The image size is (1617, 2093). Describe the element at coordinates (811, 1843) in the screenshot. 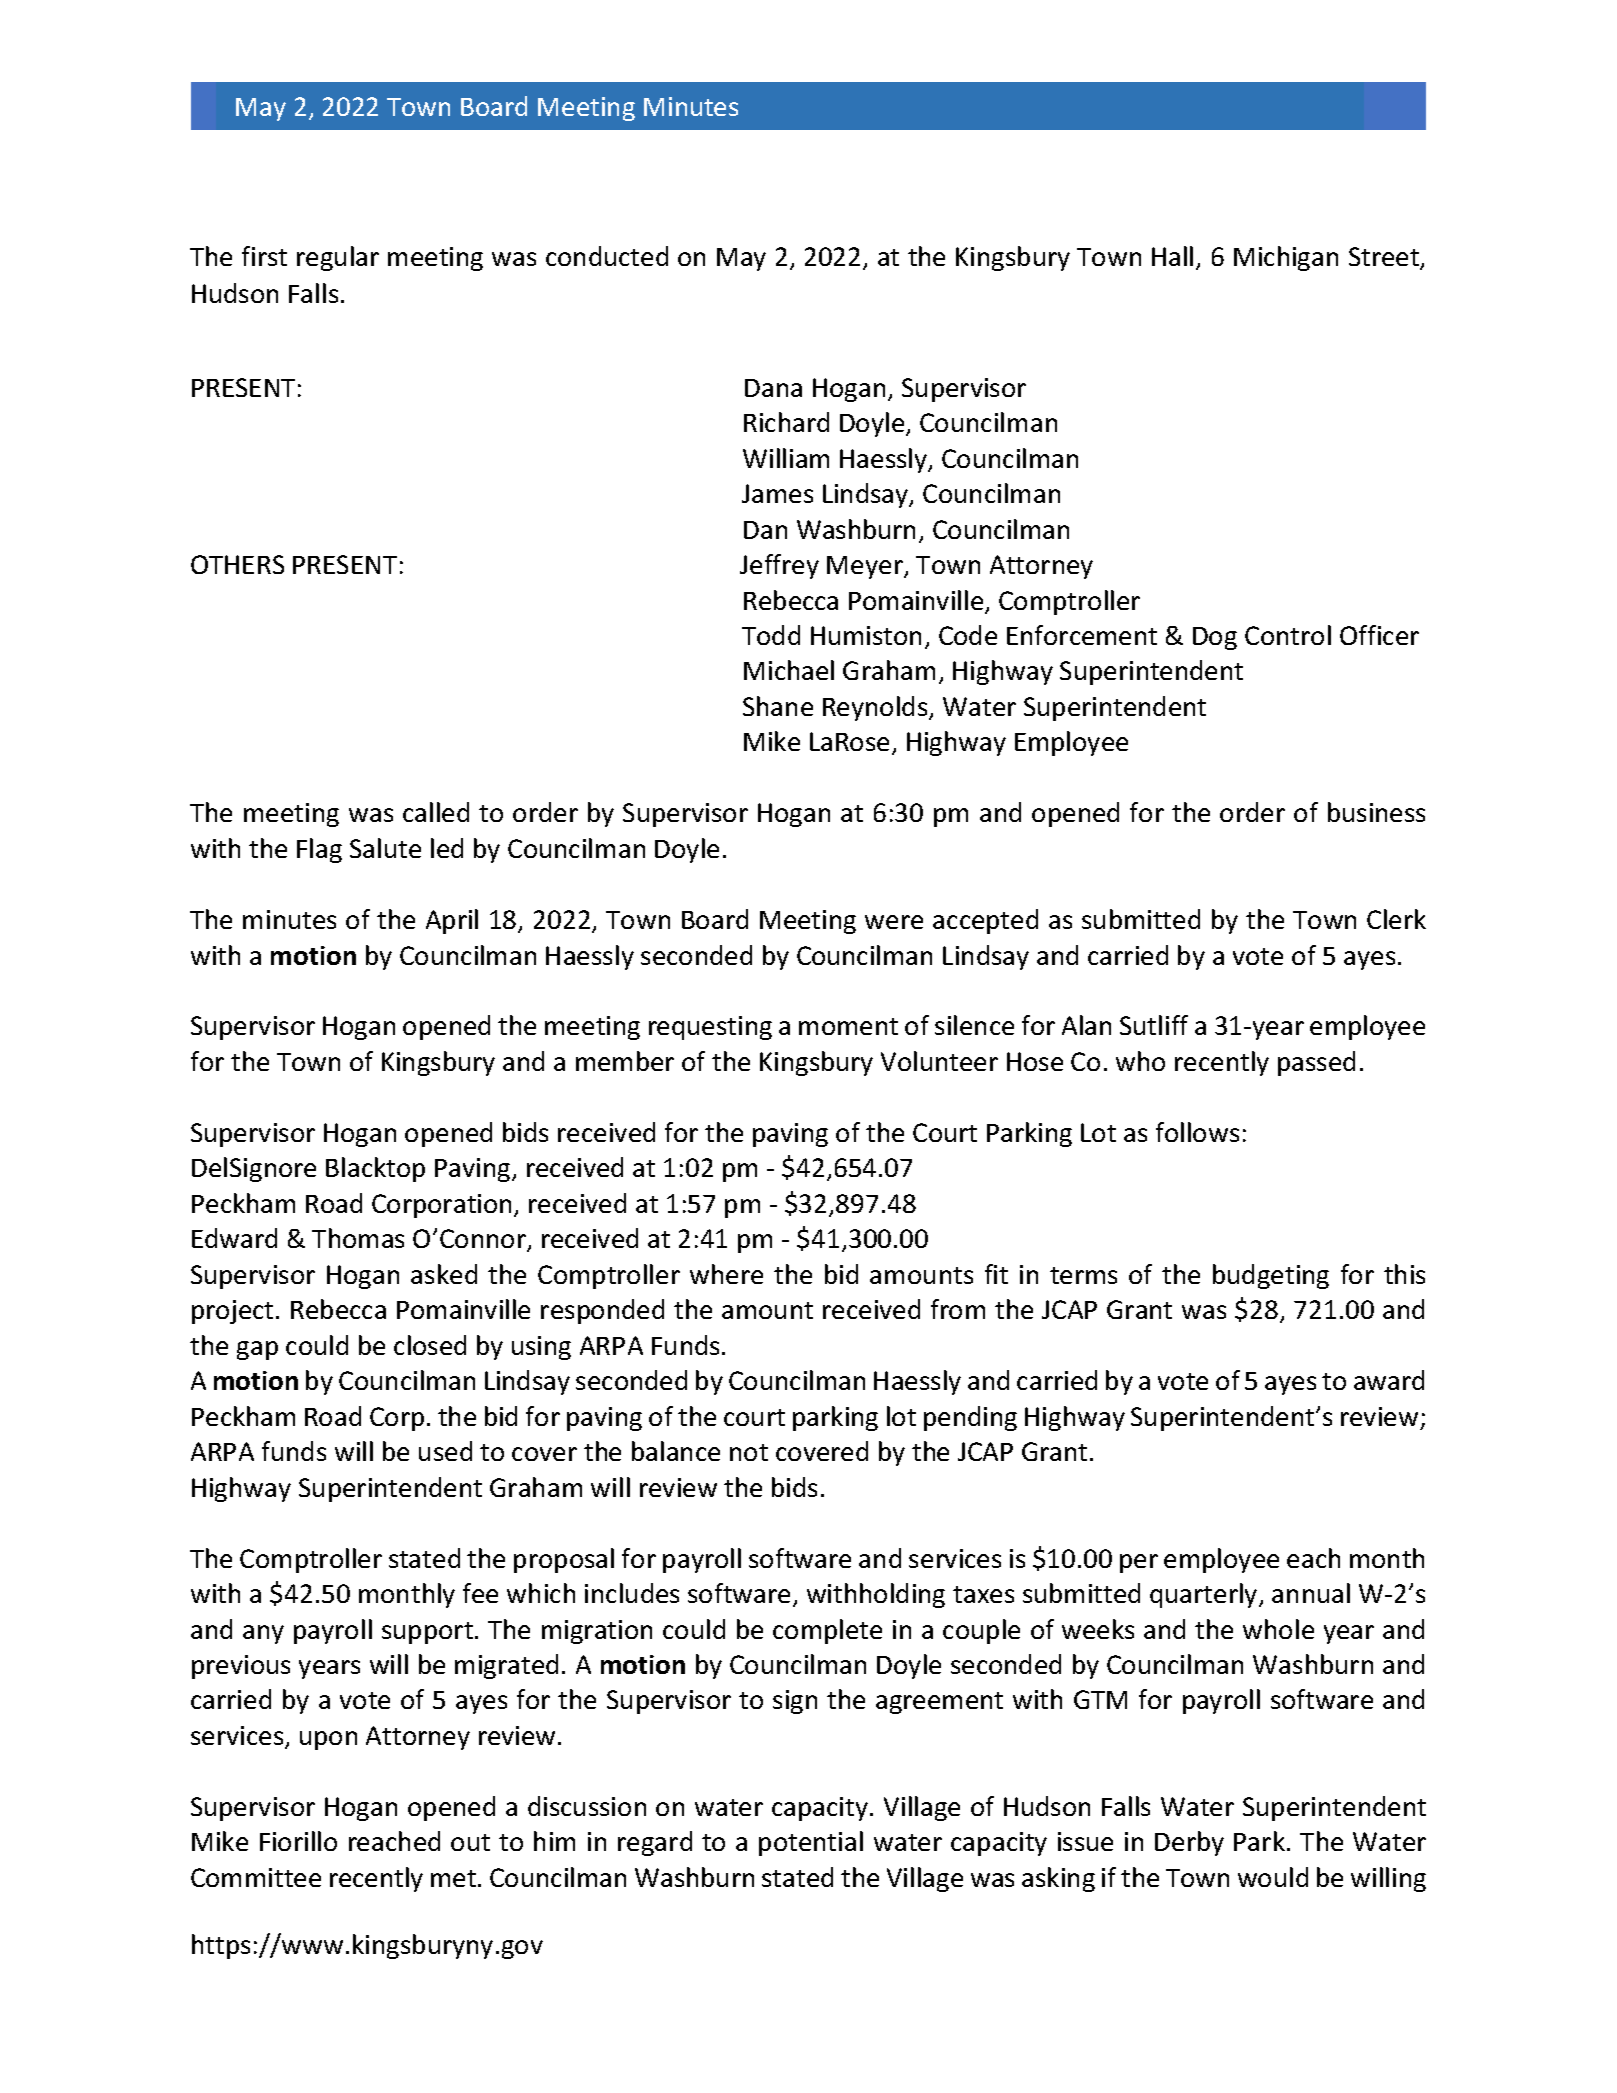

I see `potential` at that location.
